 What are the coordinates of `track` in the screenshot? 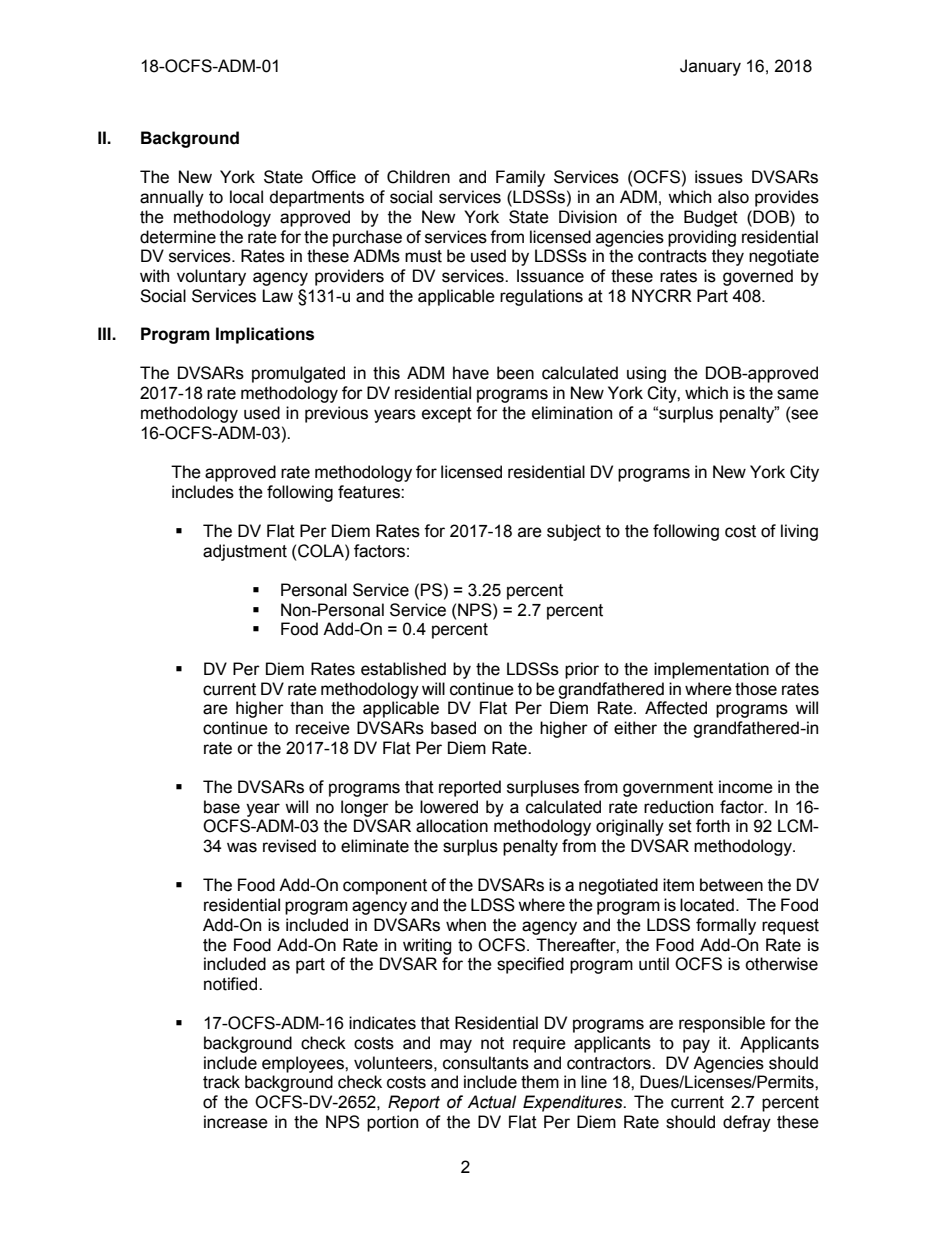 It's located at (221, 1082).
